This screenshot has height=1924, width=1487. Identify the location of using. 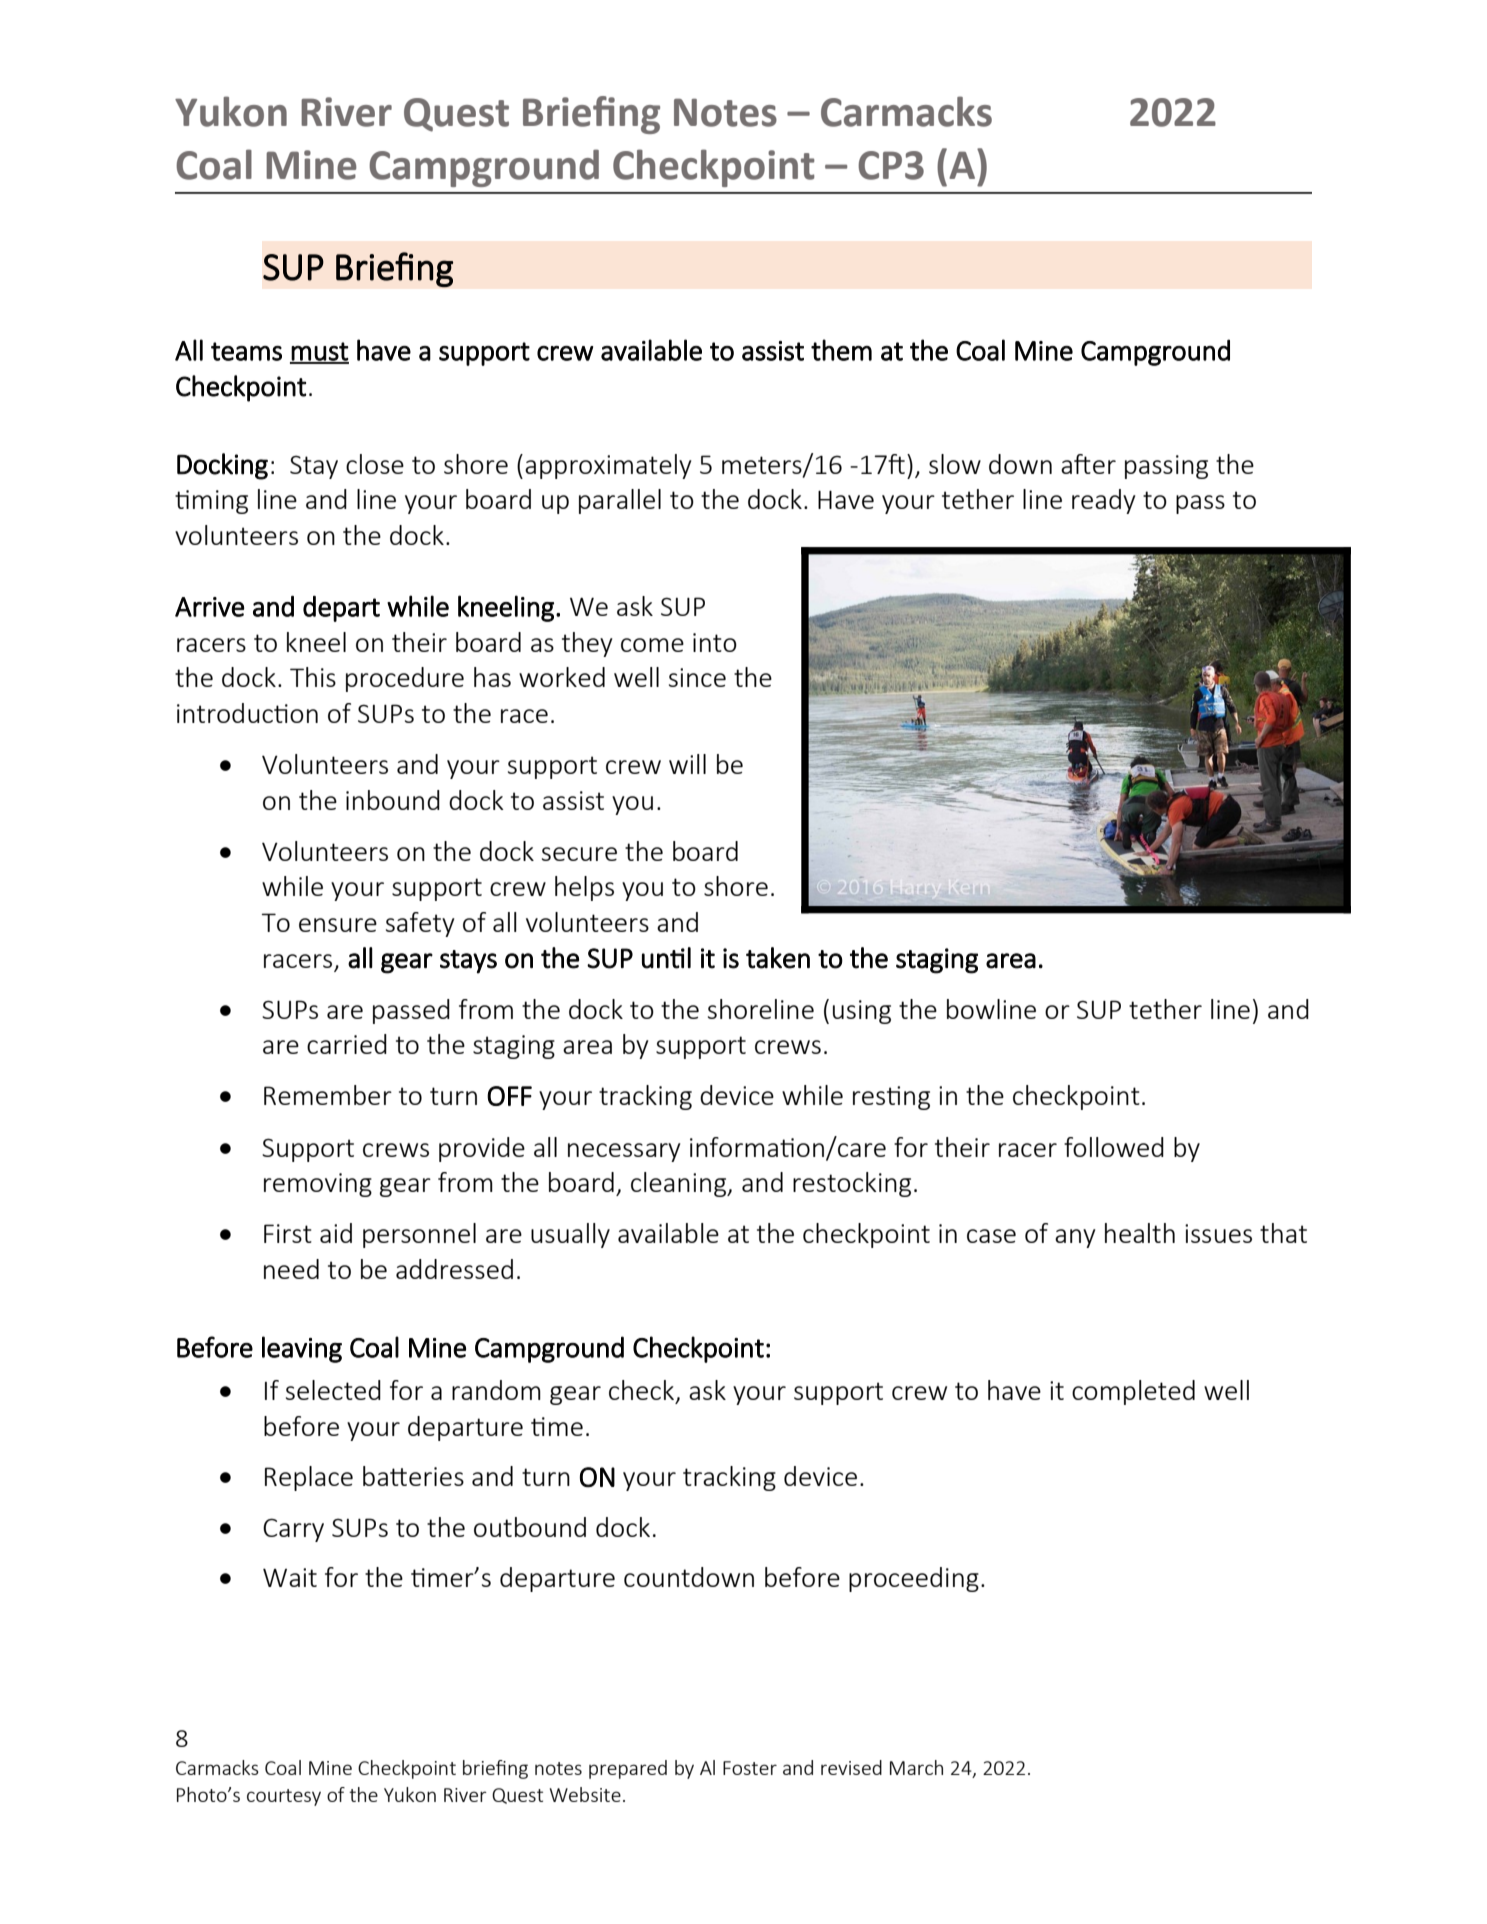
(862, 1012).
